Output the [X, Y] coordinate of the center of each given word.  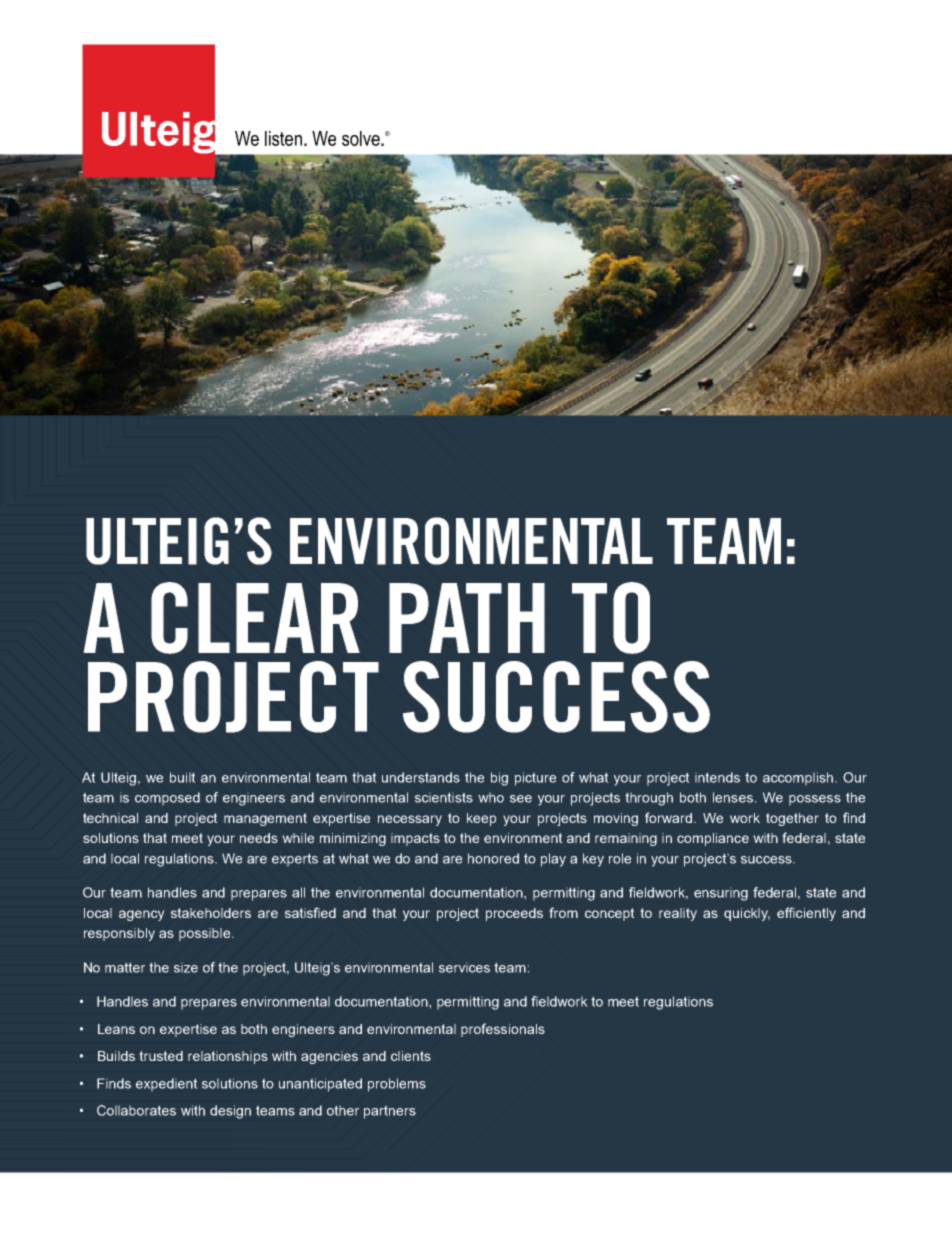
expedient [167, 1084]
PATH [467, 618]
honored [493, 858]
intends [717, 777]
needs [259, 838]
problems [397, 1085]
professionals [503, 1030]
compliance [713, 839]
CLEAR [255, 618]
